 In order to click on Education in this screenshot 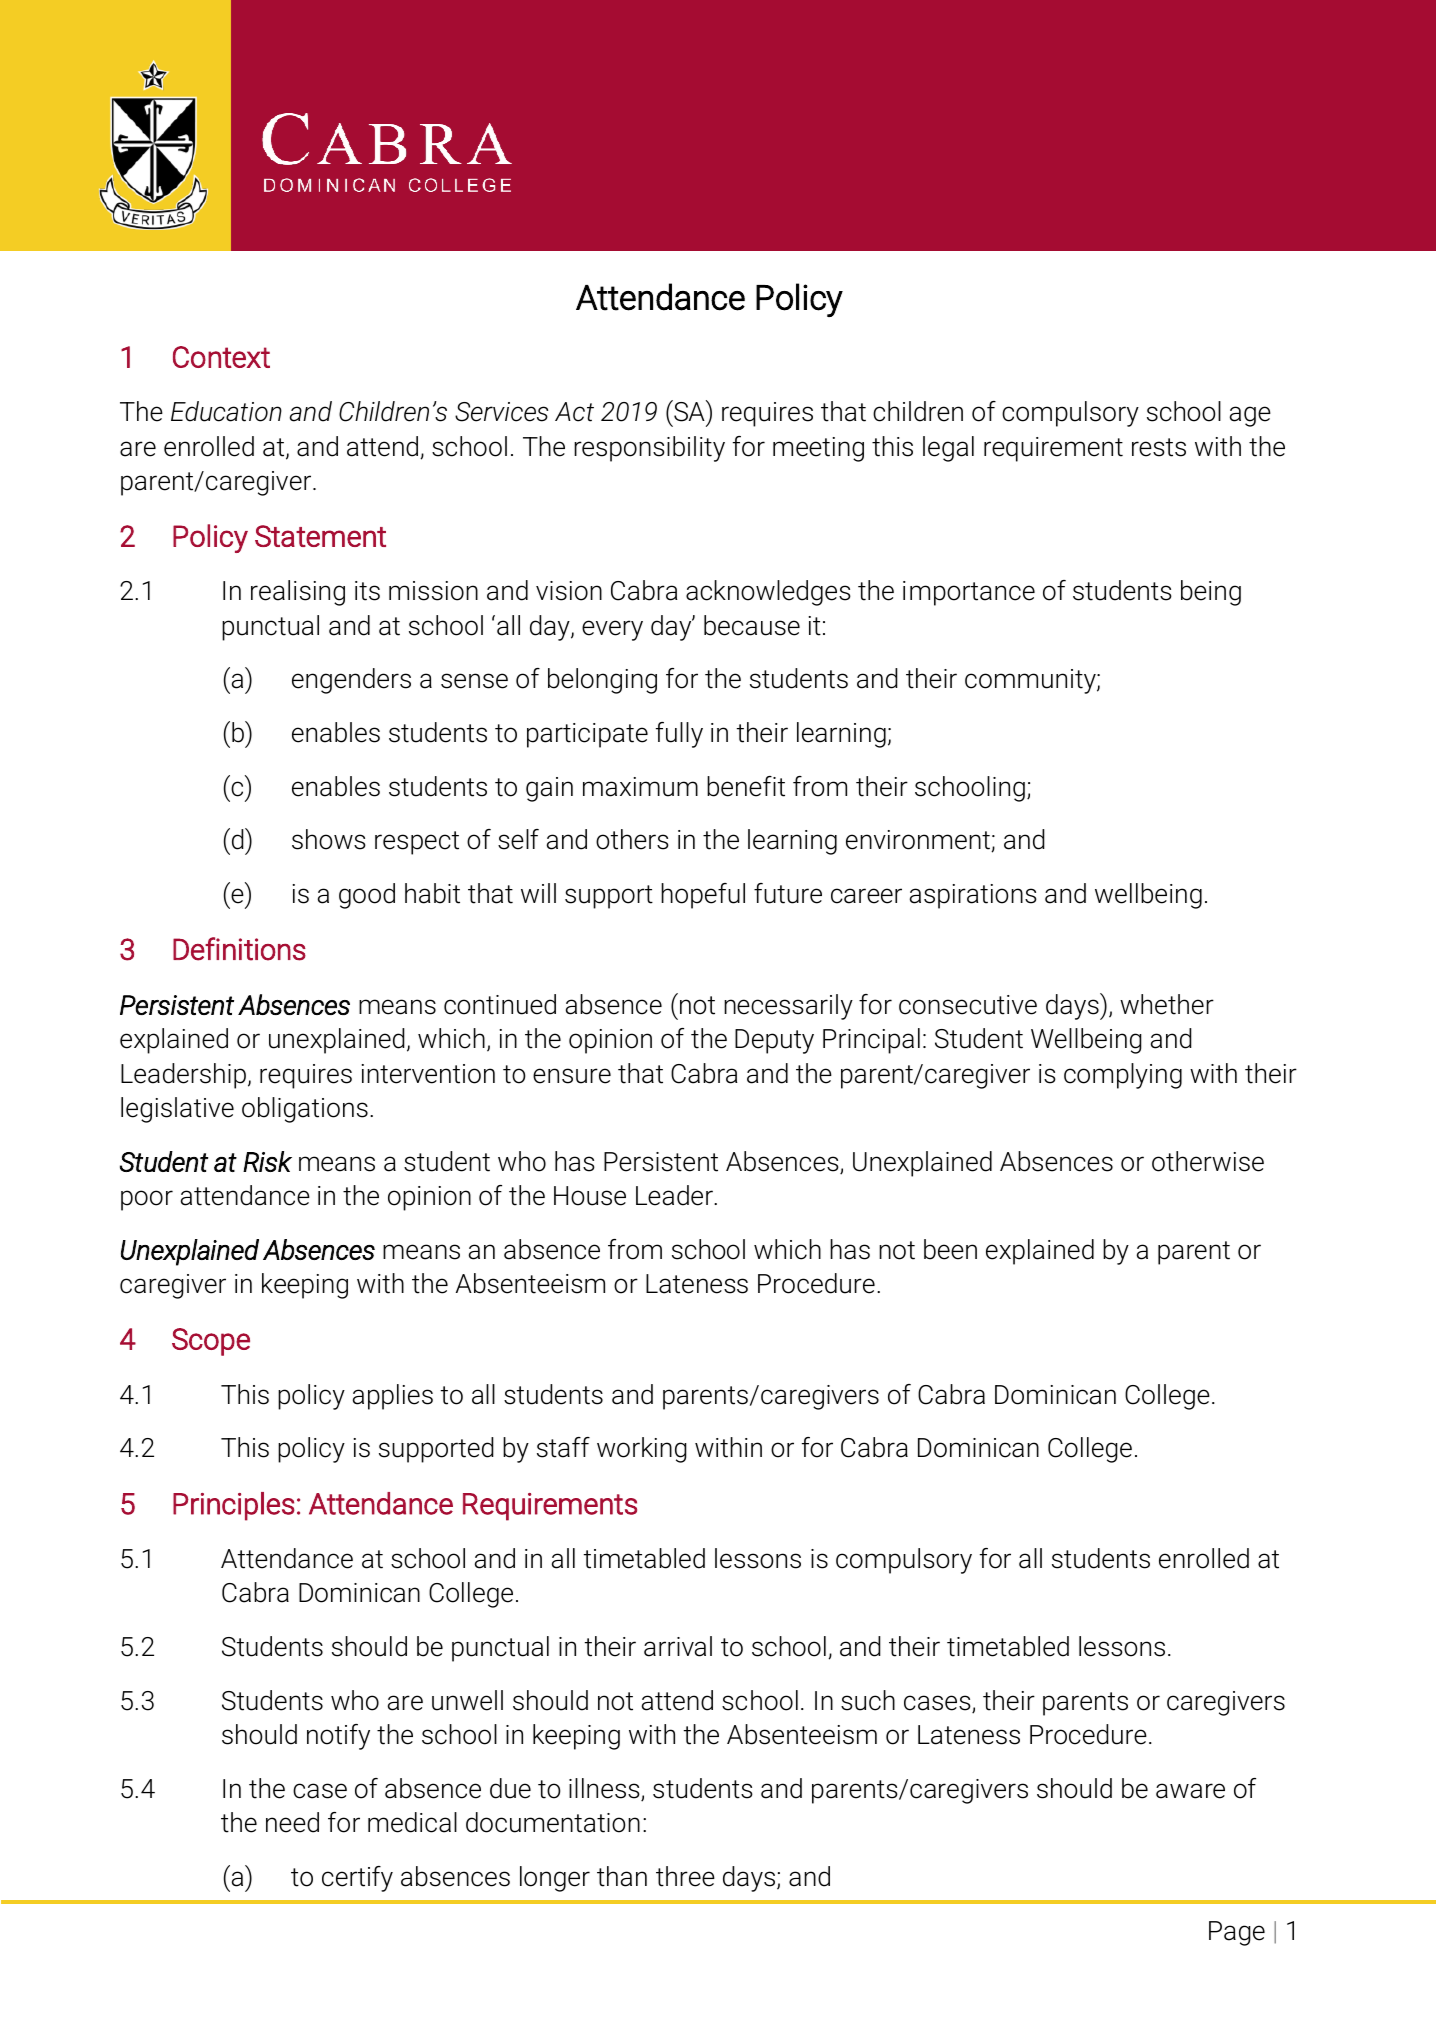, I will do `click(226, 411)`.
